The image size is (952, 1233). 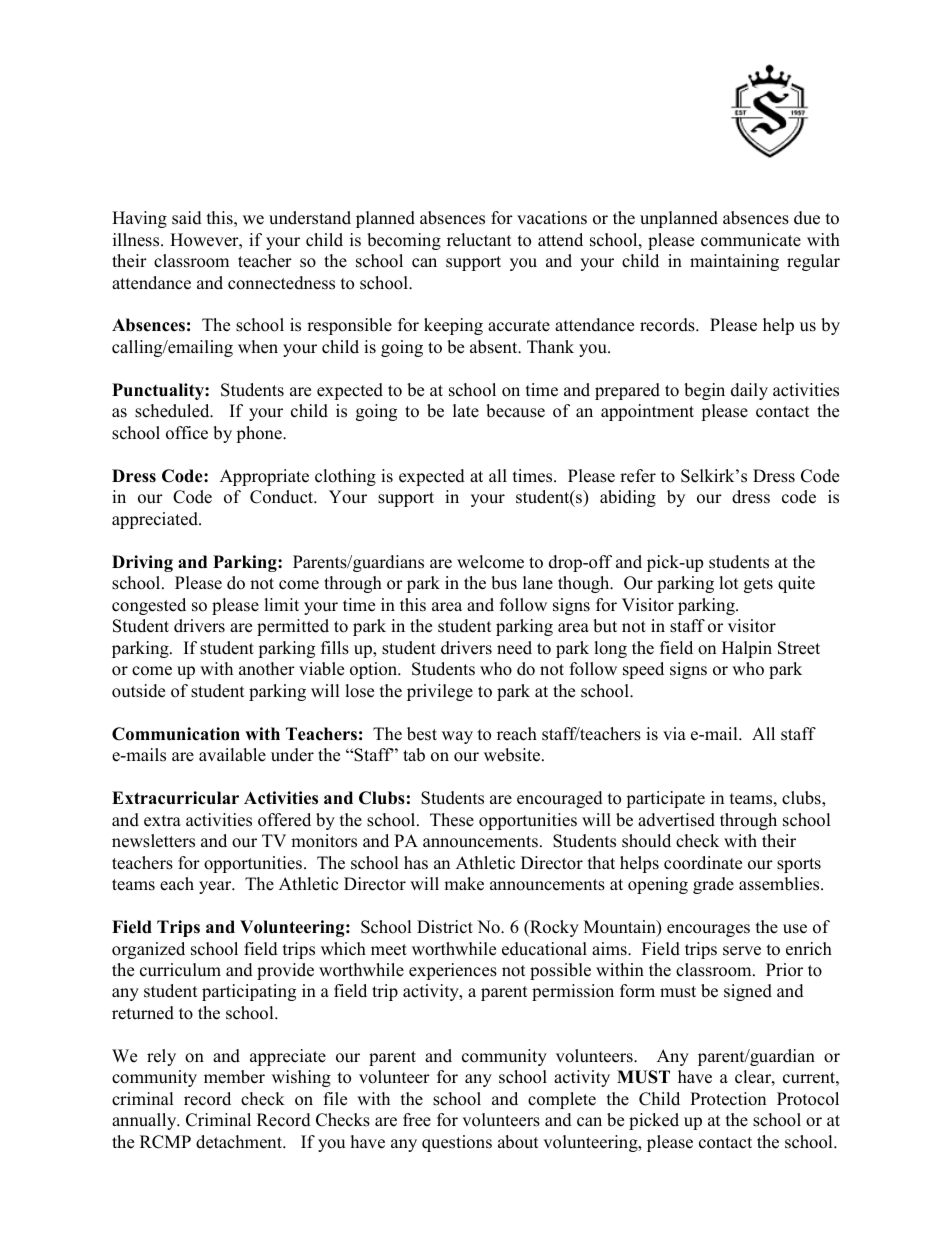 I want to click on said, so click(x=187, y=218).
